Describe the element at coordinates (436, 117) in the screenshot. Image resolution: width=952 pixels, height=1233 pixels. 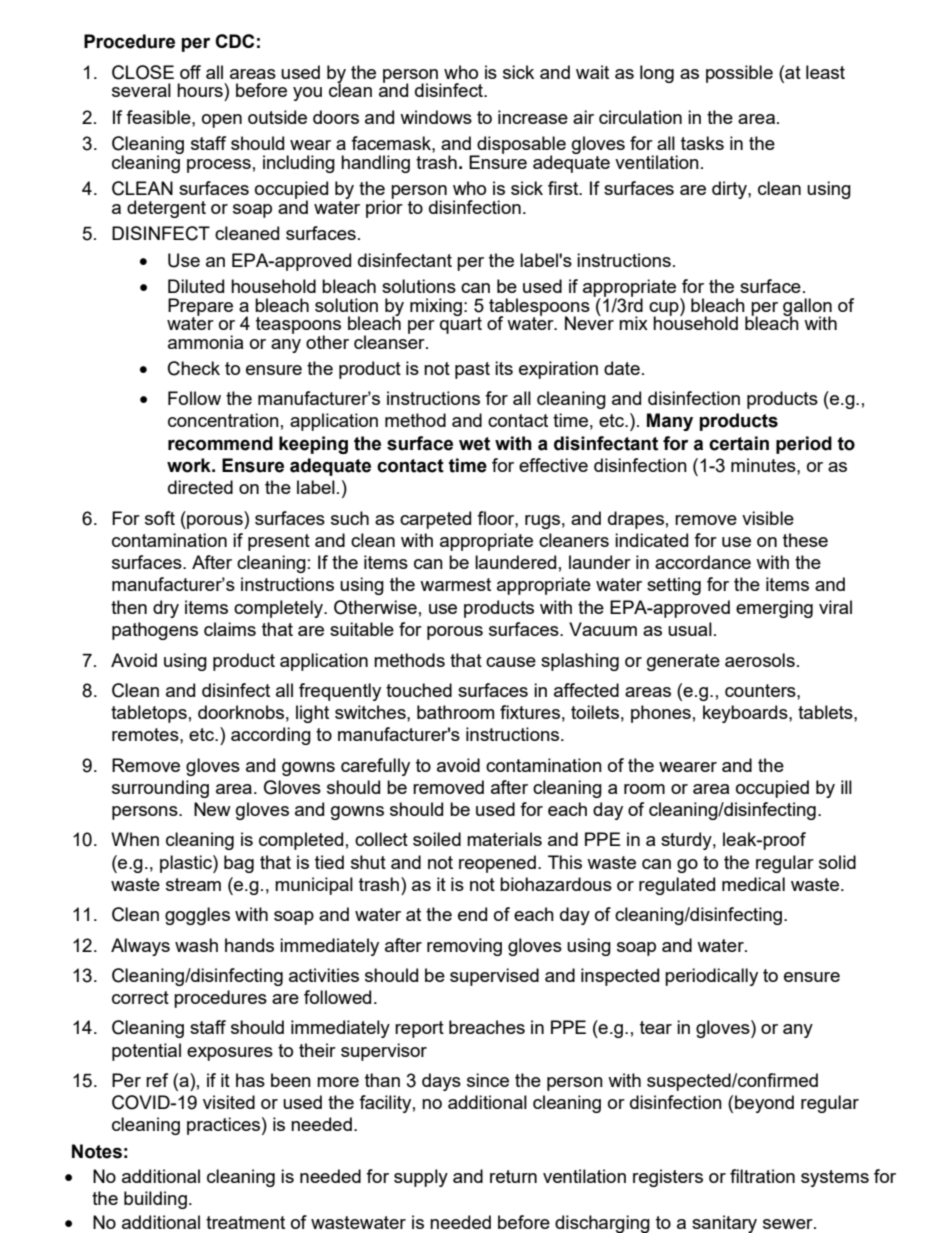
I see `windows` at that location.
